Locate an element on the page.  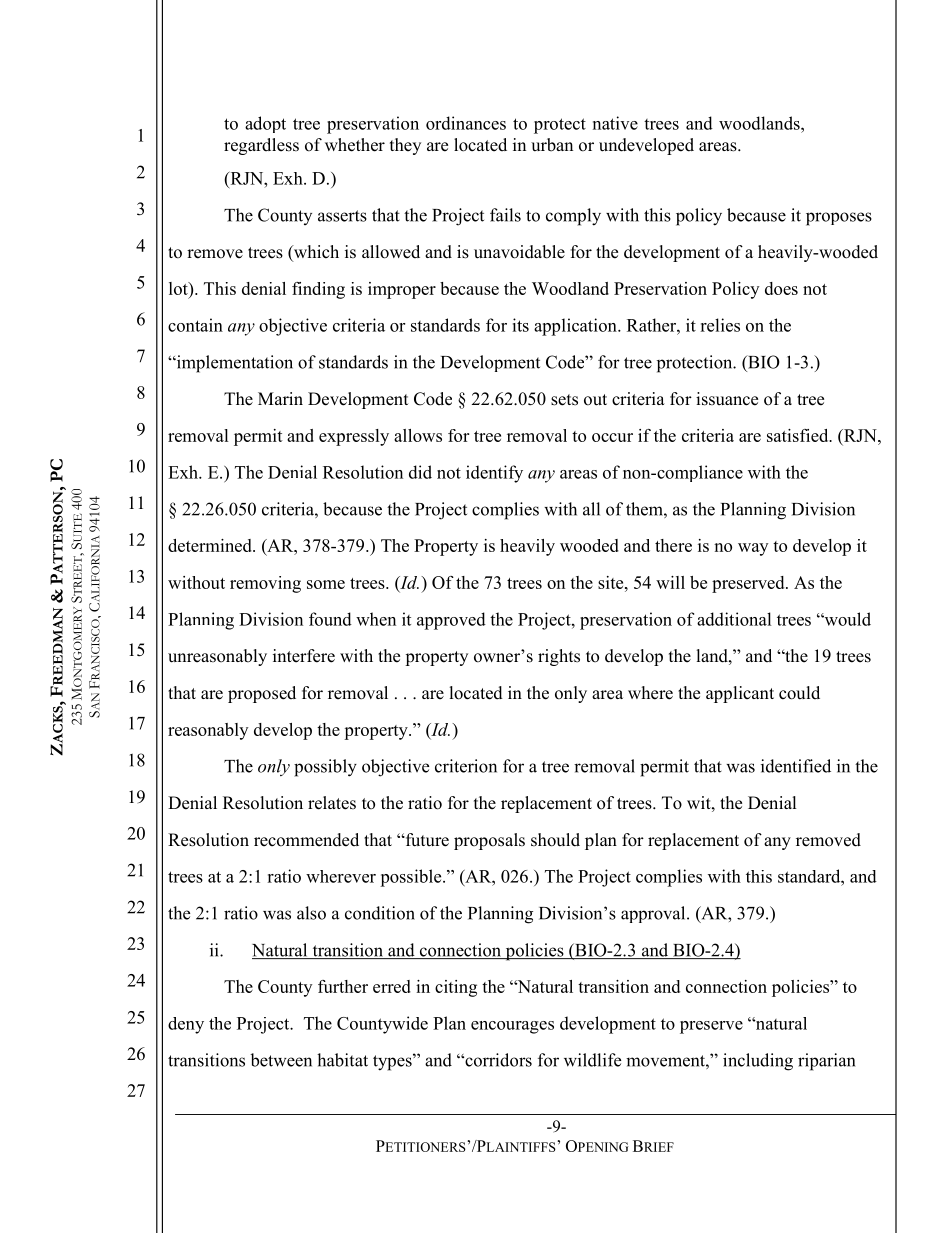
removing is located at coordinates (265, 584).
